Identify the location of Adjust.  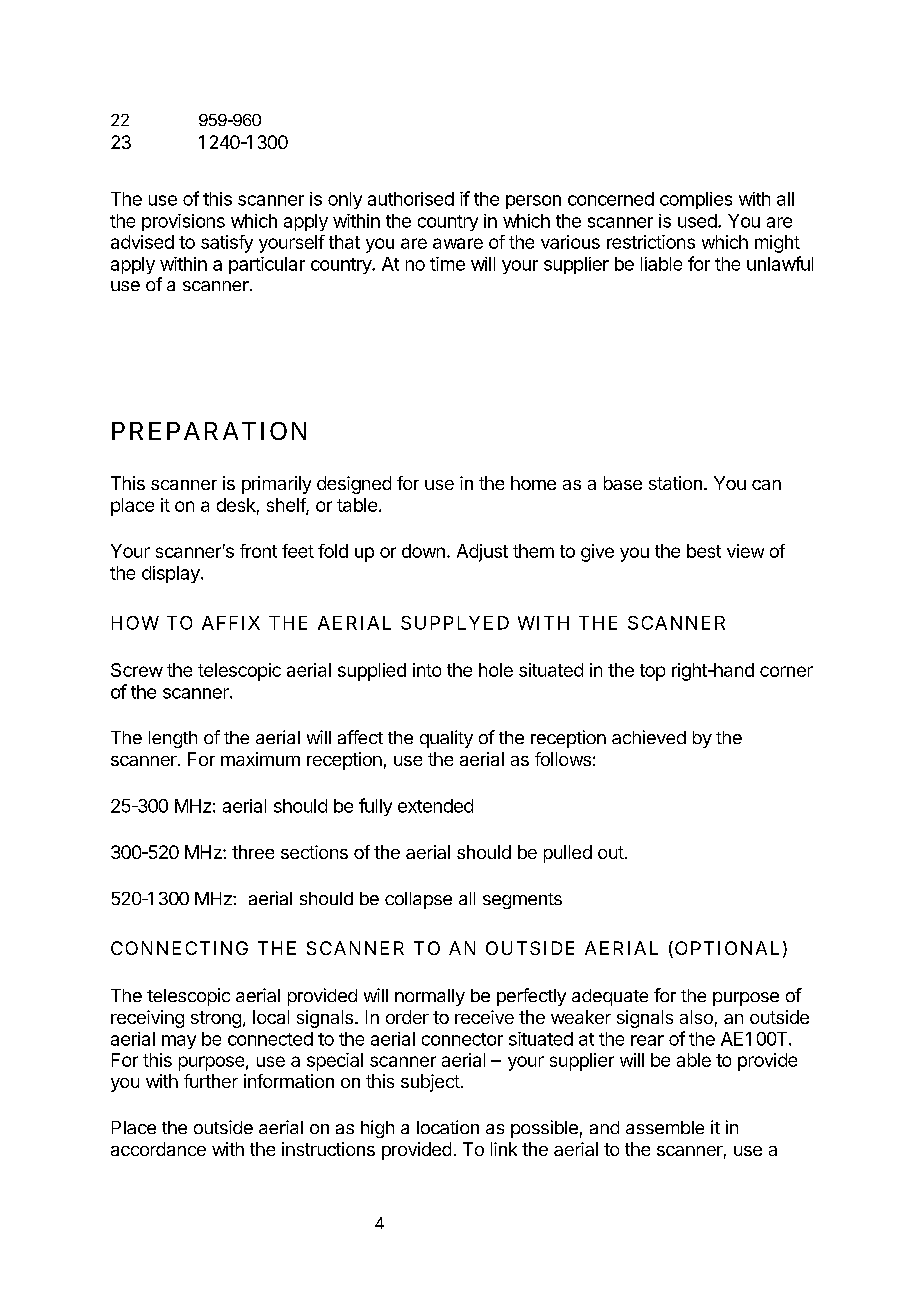
(482, 553).
